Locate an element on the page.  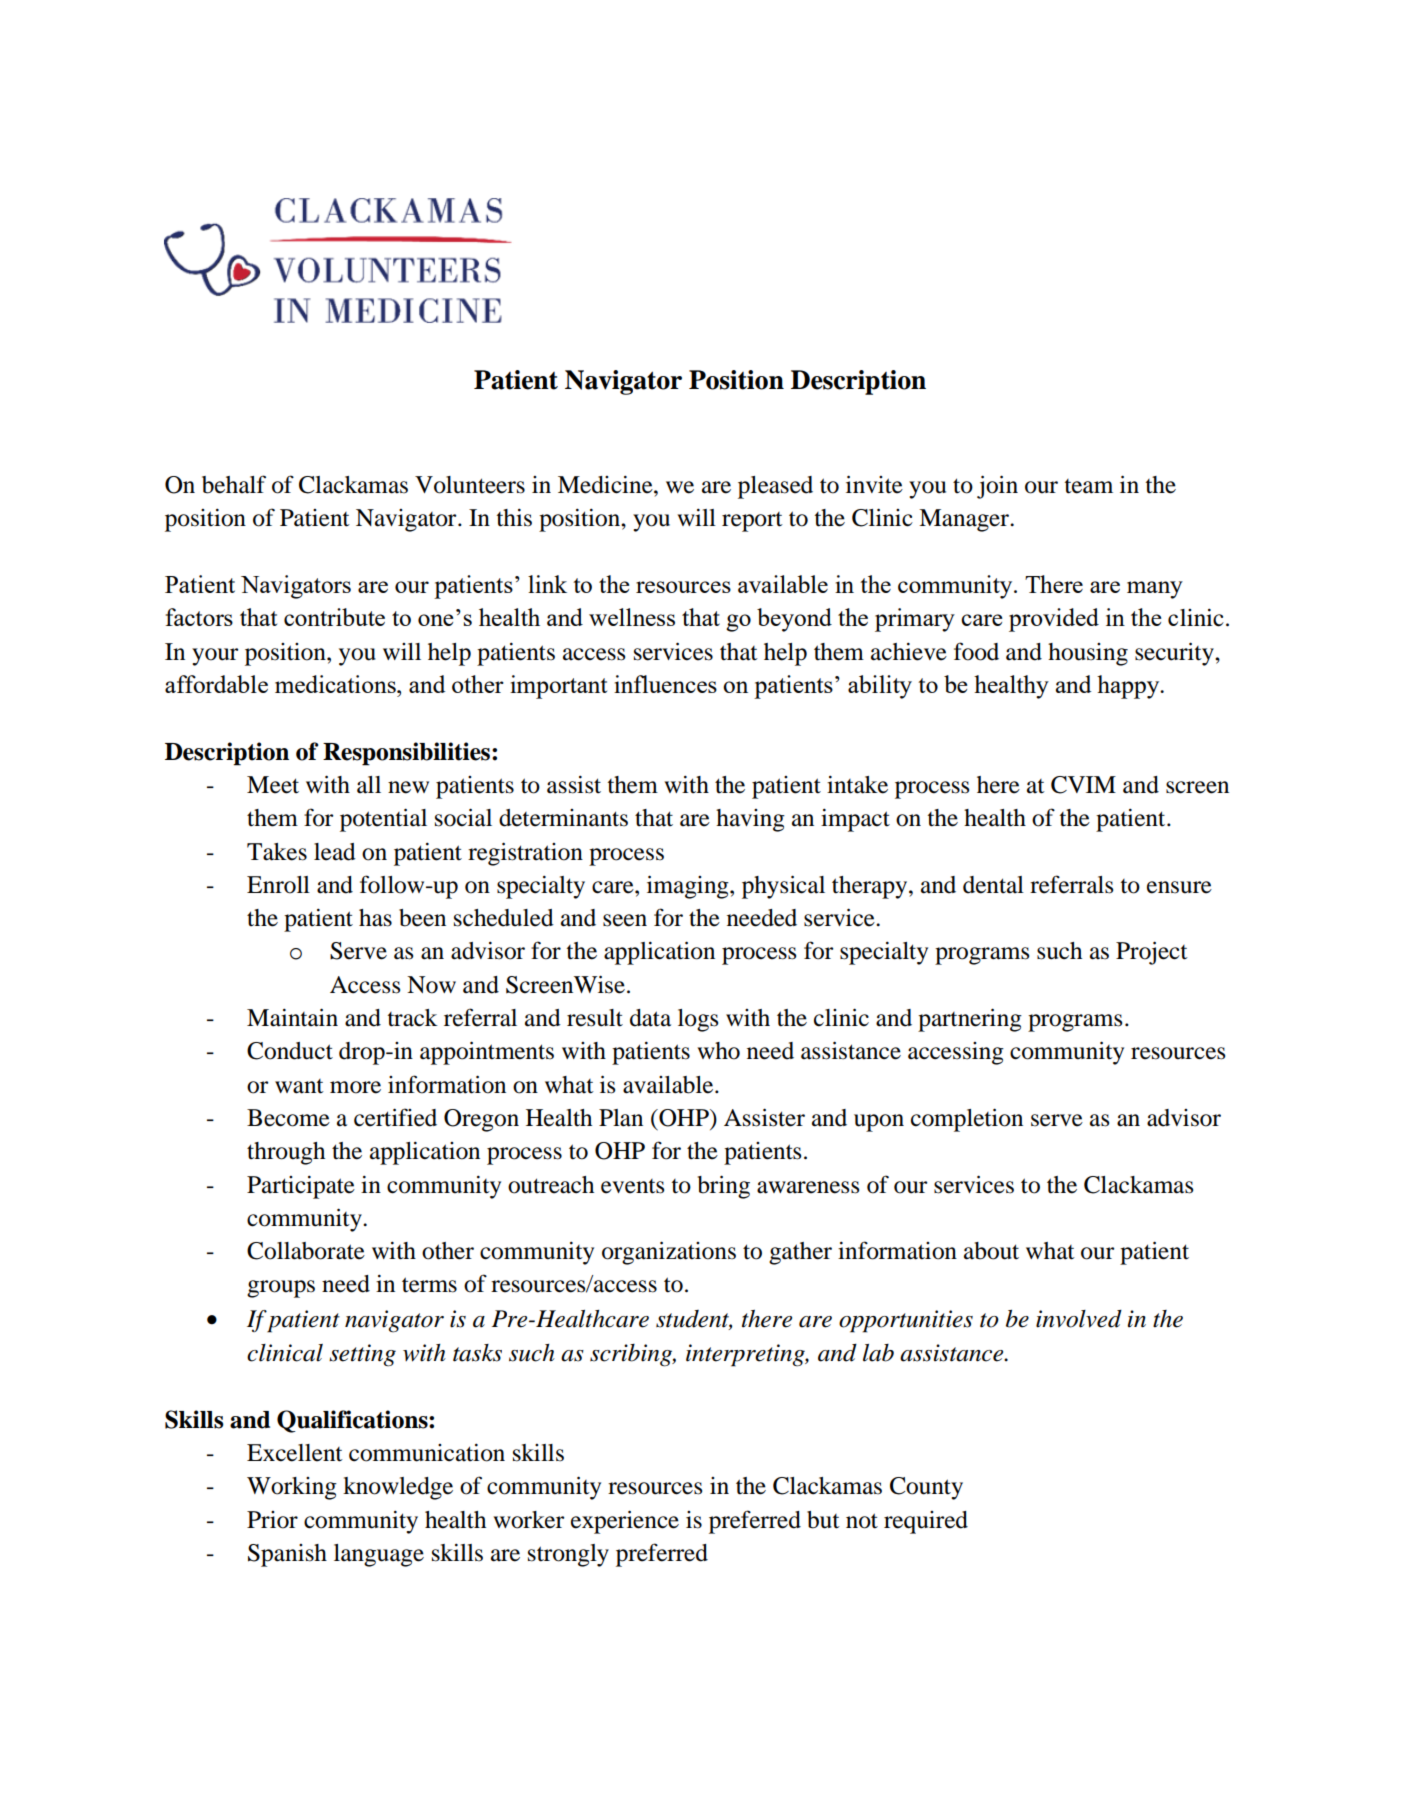
report is located at coordinates (752, 522).
